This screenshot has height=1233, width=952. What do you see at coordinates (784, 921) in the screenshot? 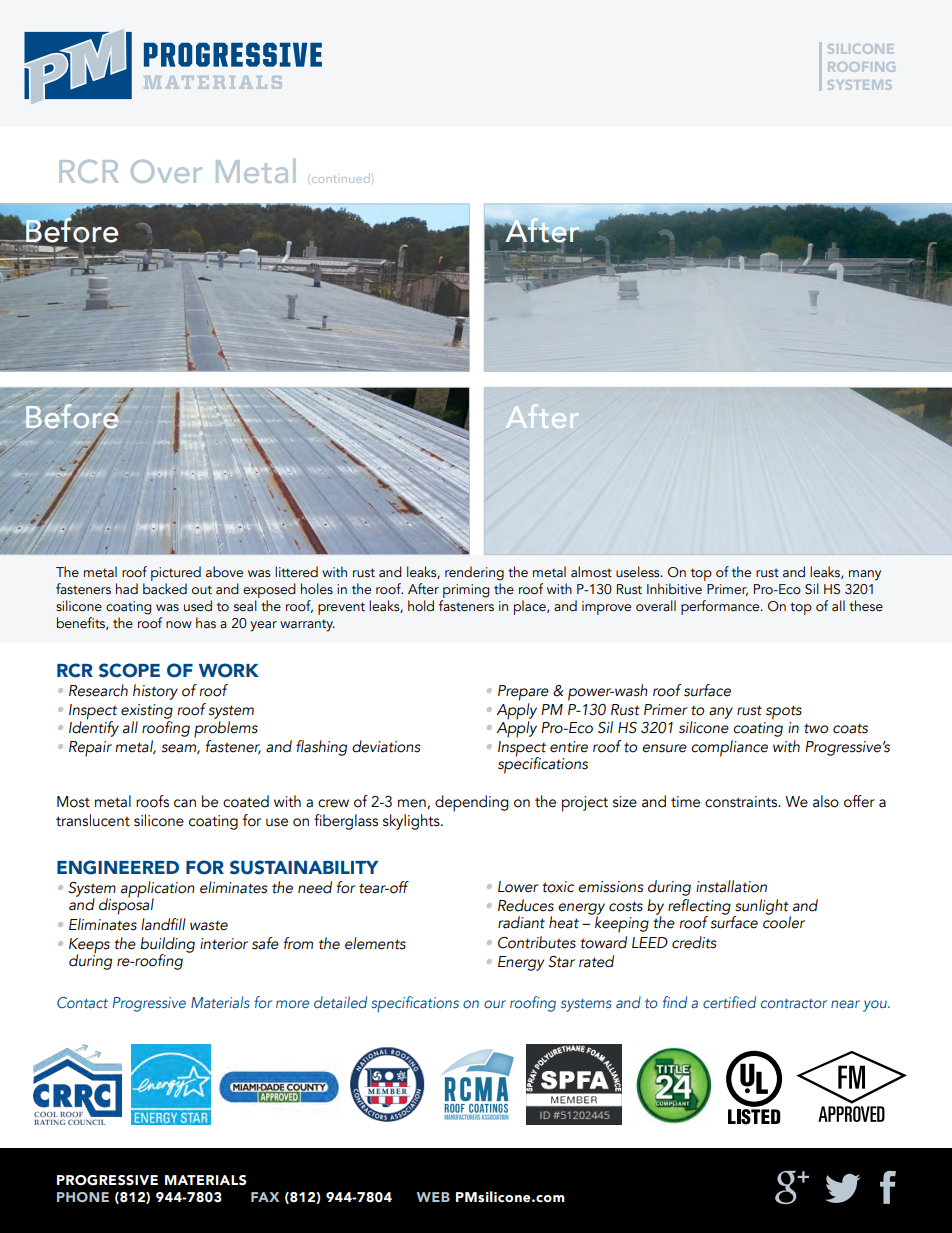
I see `cooler` at bounding box center [784, 921].
